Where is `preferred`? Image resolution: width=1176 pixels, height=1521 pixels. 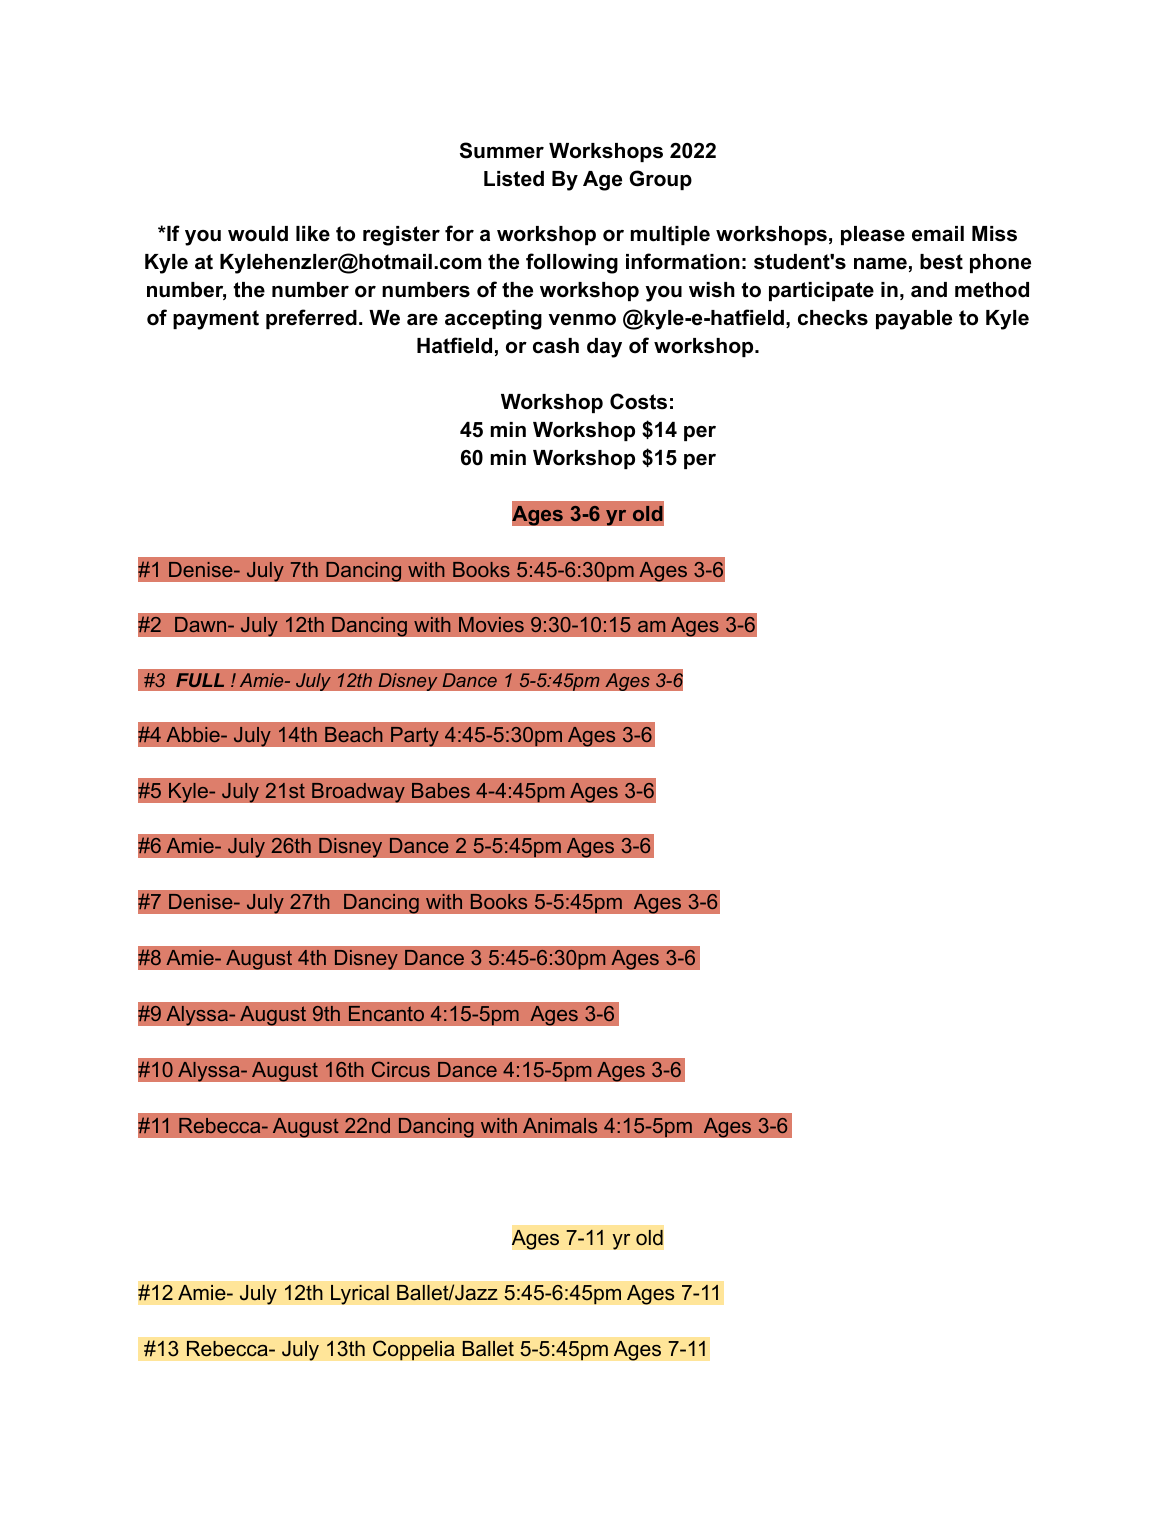
preferred is located at coordinates (311, 319).
